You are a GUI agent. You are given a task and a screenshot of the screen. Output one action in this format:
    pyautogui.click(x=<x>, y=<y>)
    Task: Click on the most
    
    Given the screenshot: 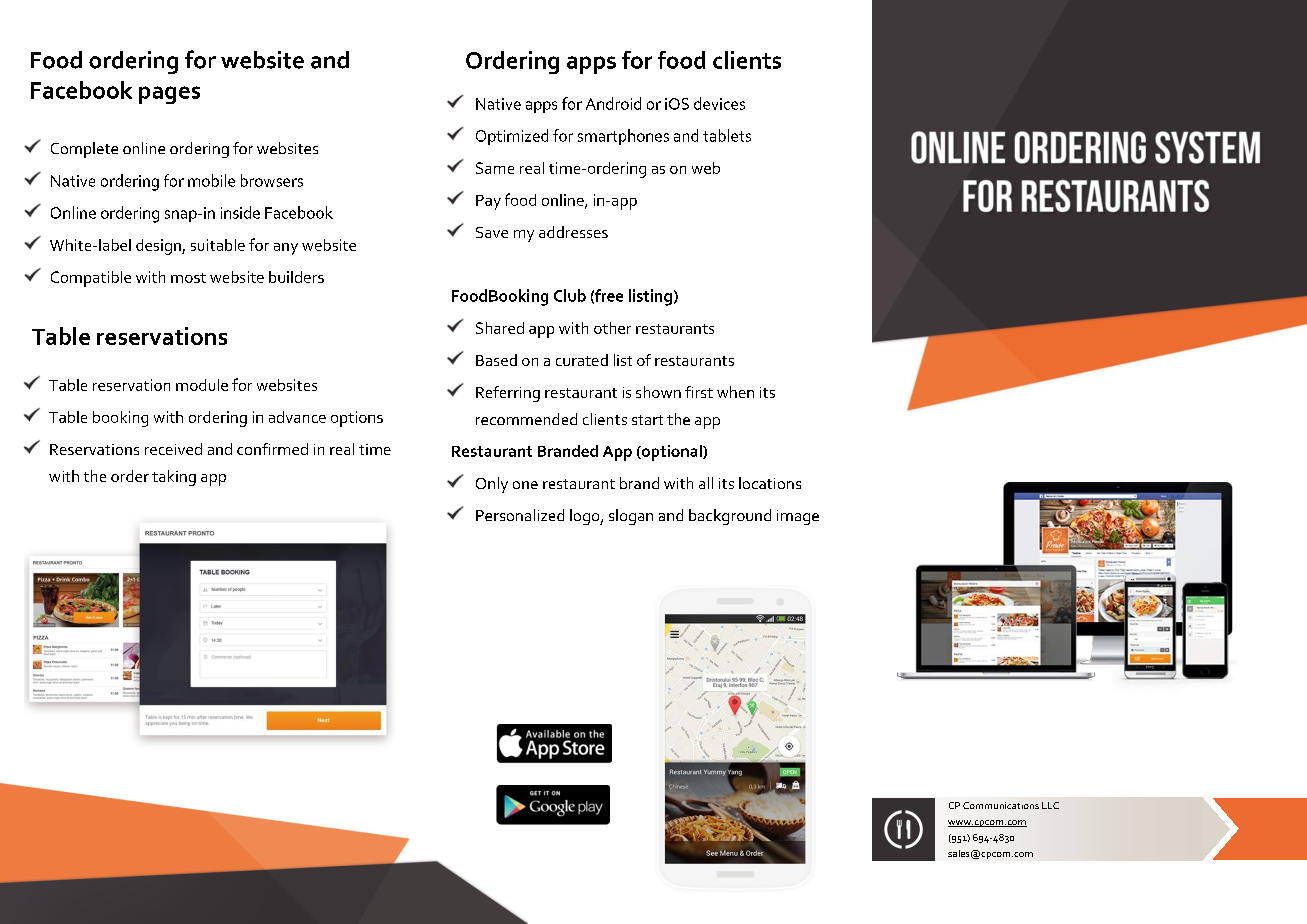 What is the action you would take?
    pyautogui.click(x=188, y=278)
